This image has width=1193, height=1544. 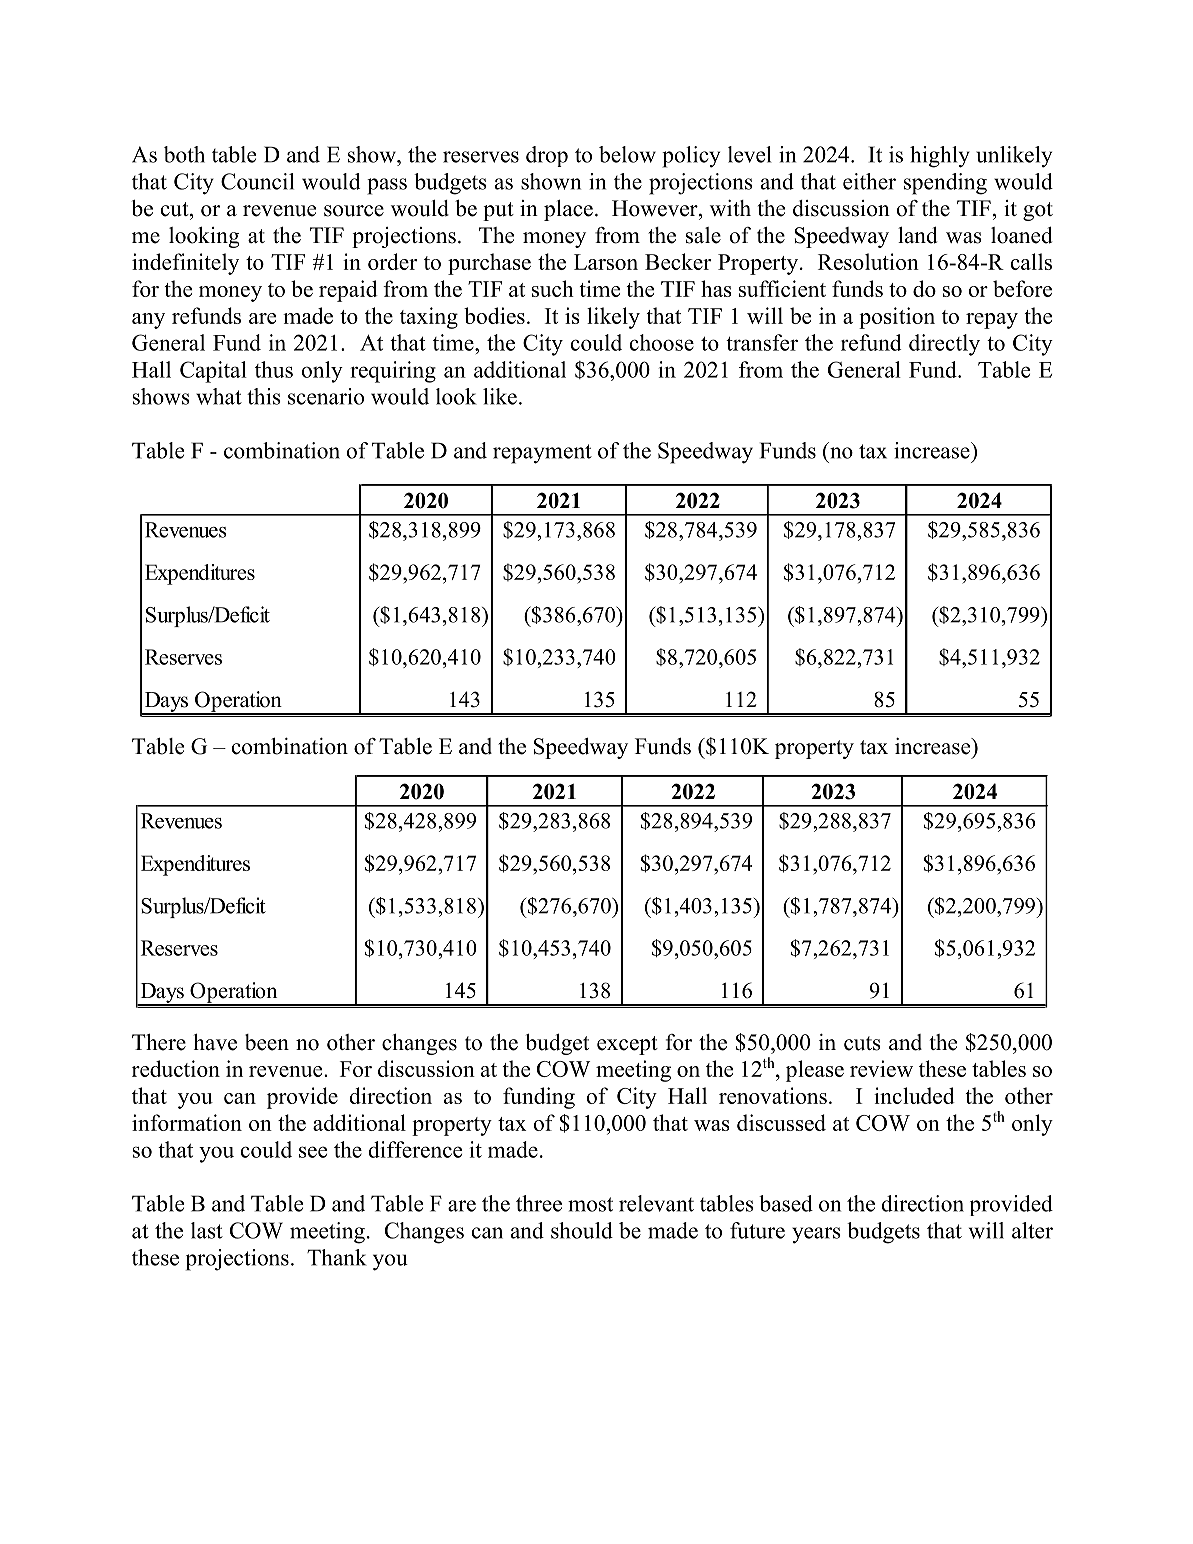 I want to click on review, so click(x=881, y=1068).
